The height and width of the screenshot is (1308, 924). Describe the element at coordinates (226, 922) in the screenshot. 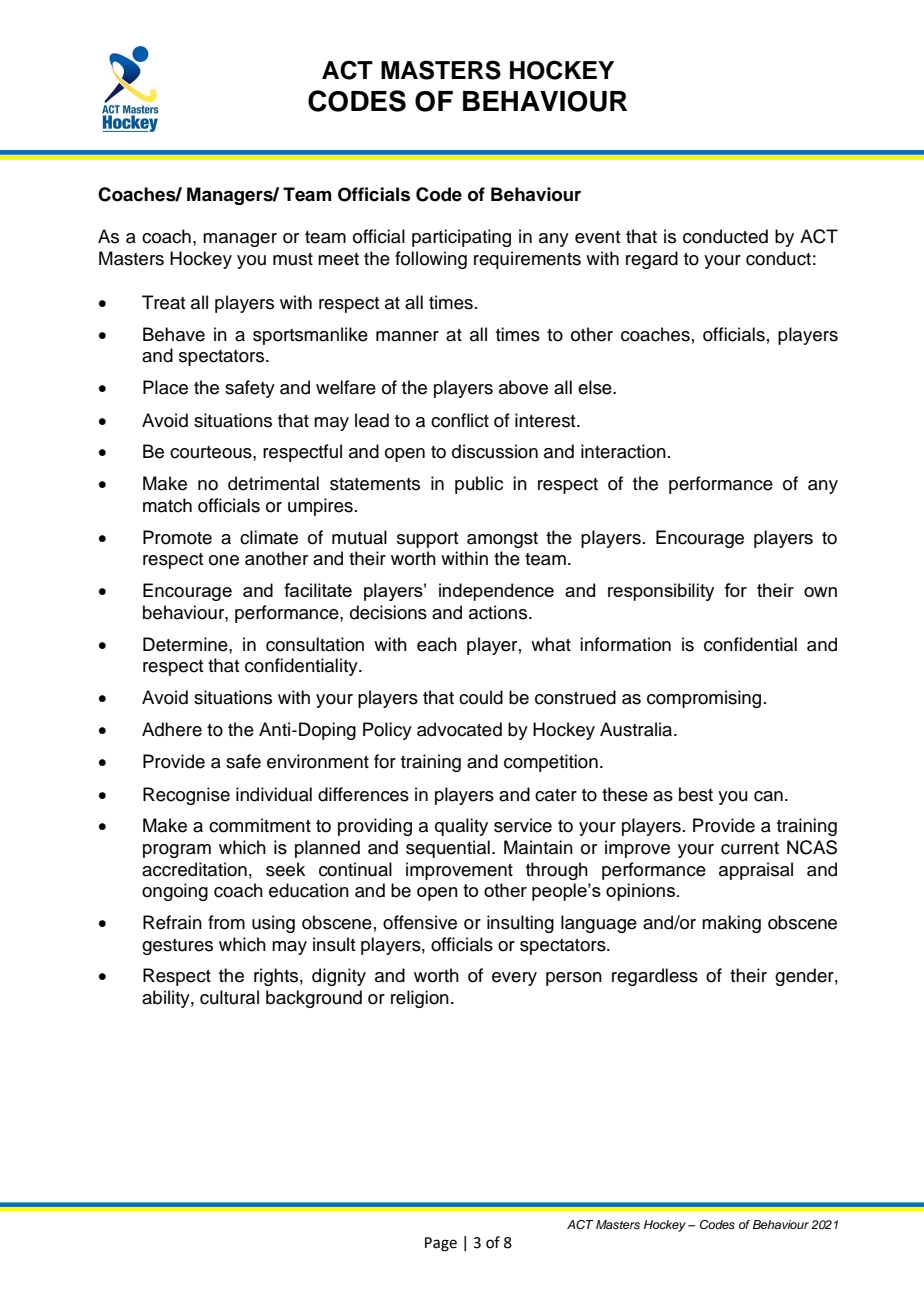

I see `from` at that location.
